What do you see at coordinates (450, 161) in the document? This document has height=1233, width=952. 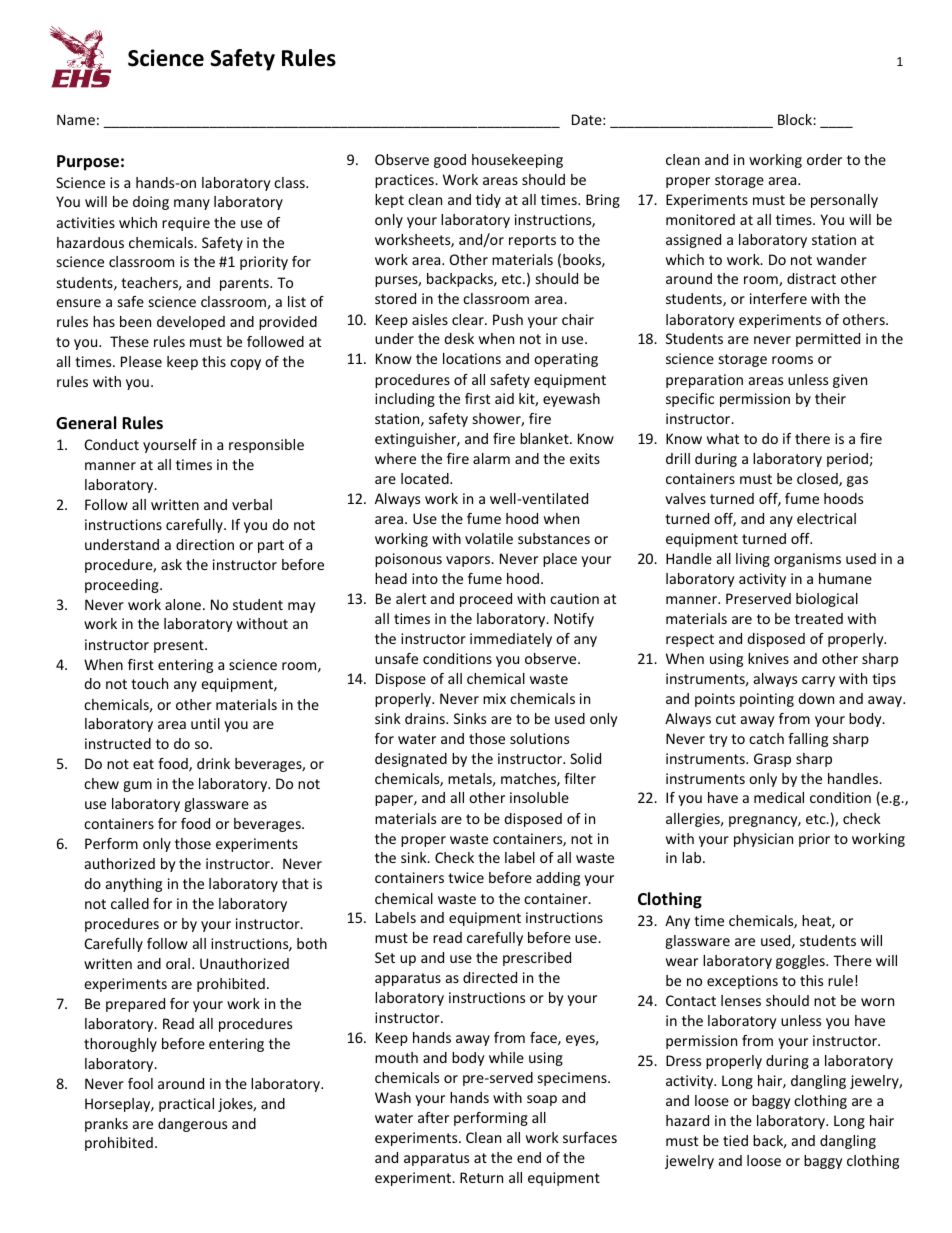 I see `good` at bounding box center [450, 161].
